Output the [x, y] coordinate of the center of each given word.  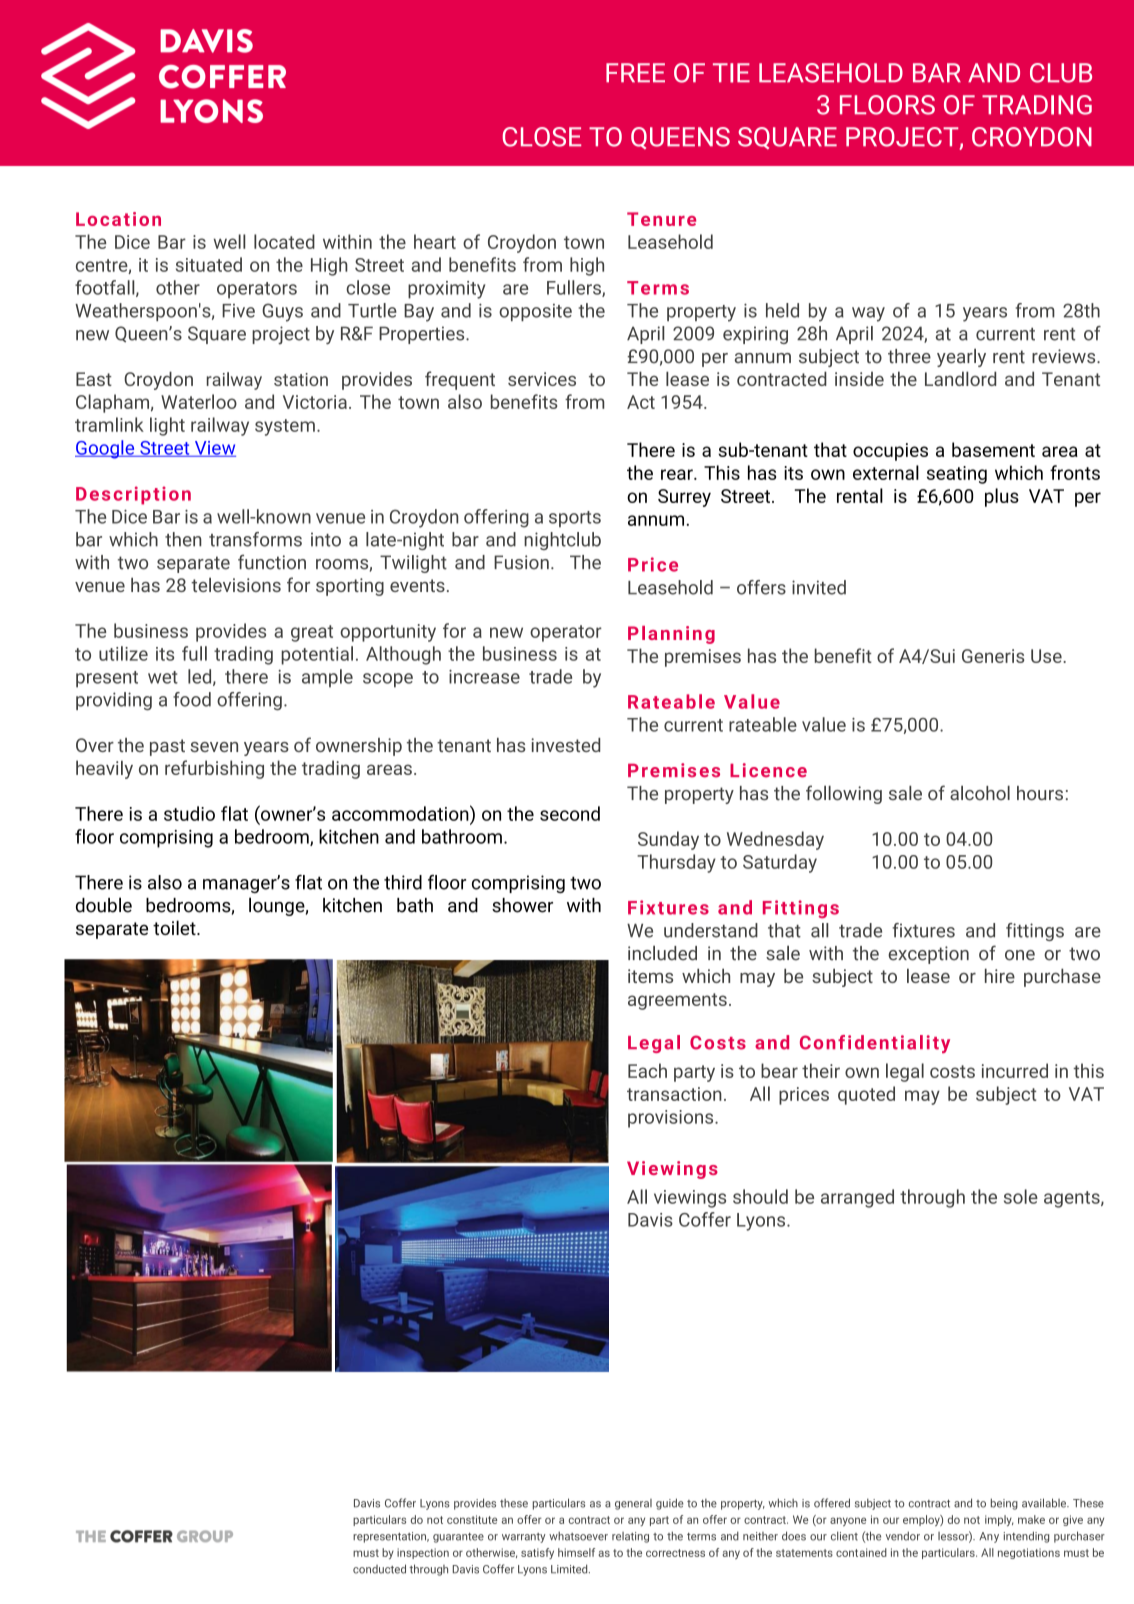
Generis [993, 656]
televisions [236, 584]
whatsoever [578, 1536]
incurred [1015, 1070]
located [284, 241]
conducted [379, 1569]
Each [647, 1070]
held [782, 310]
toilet [175, 927]
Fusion [521, 562]
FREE [635, 72]
